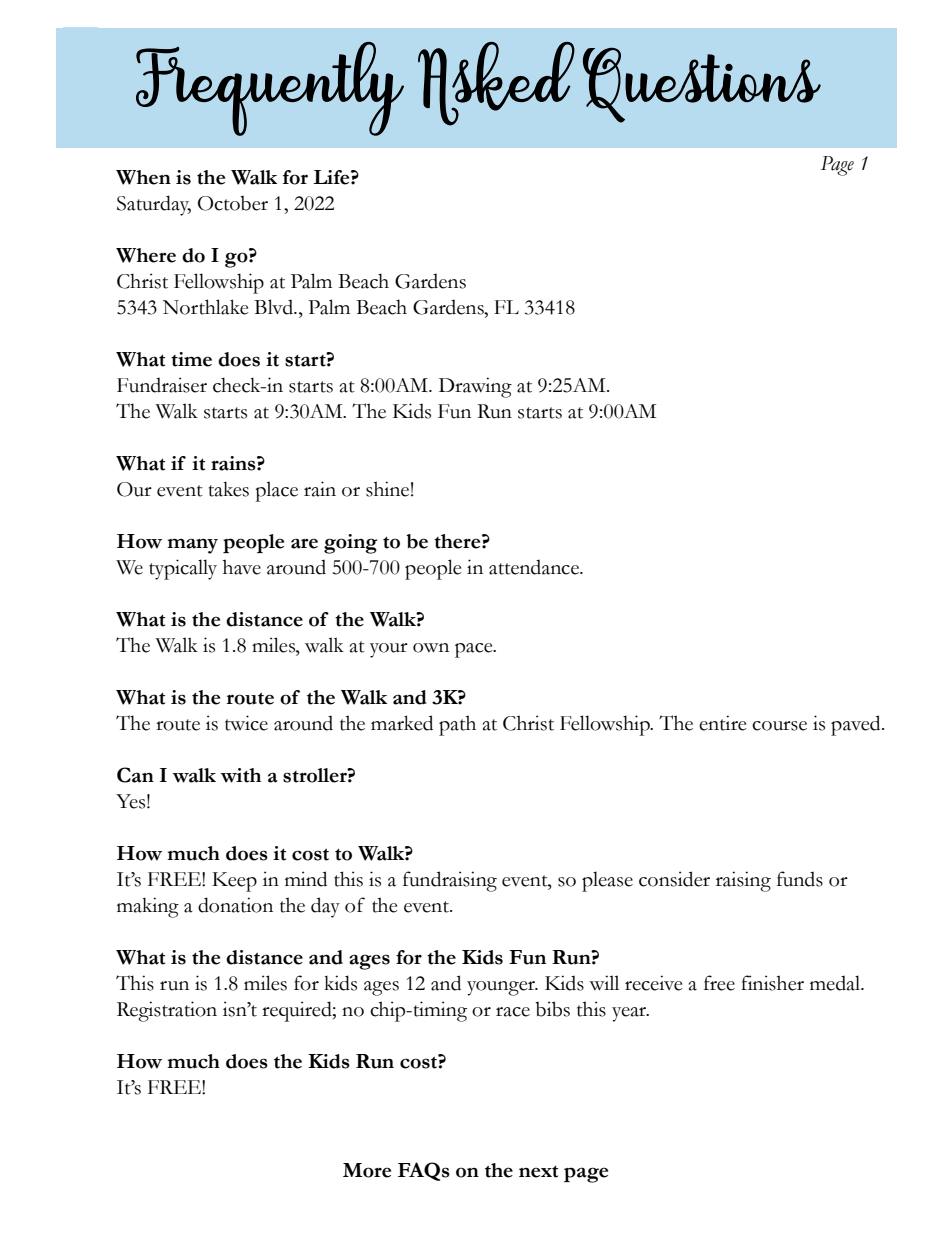 This screenshot has width=952, height=1233. I want to click on time, so click(191, 359).
